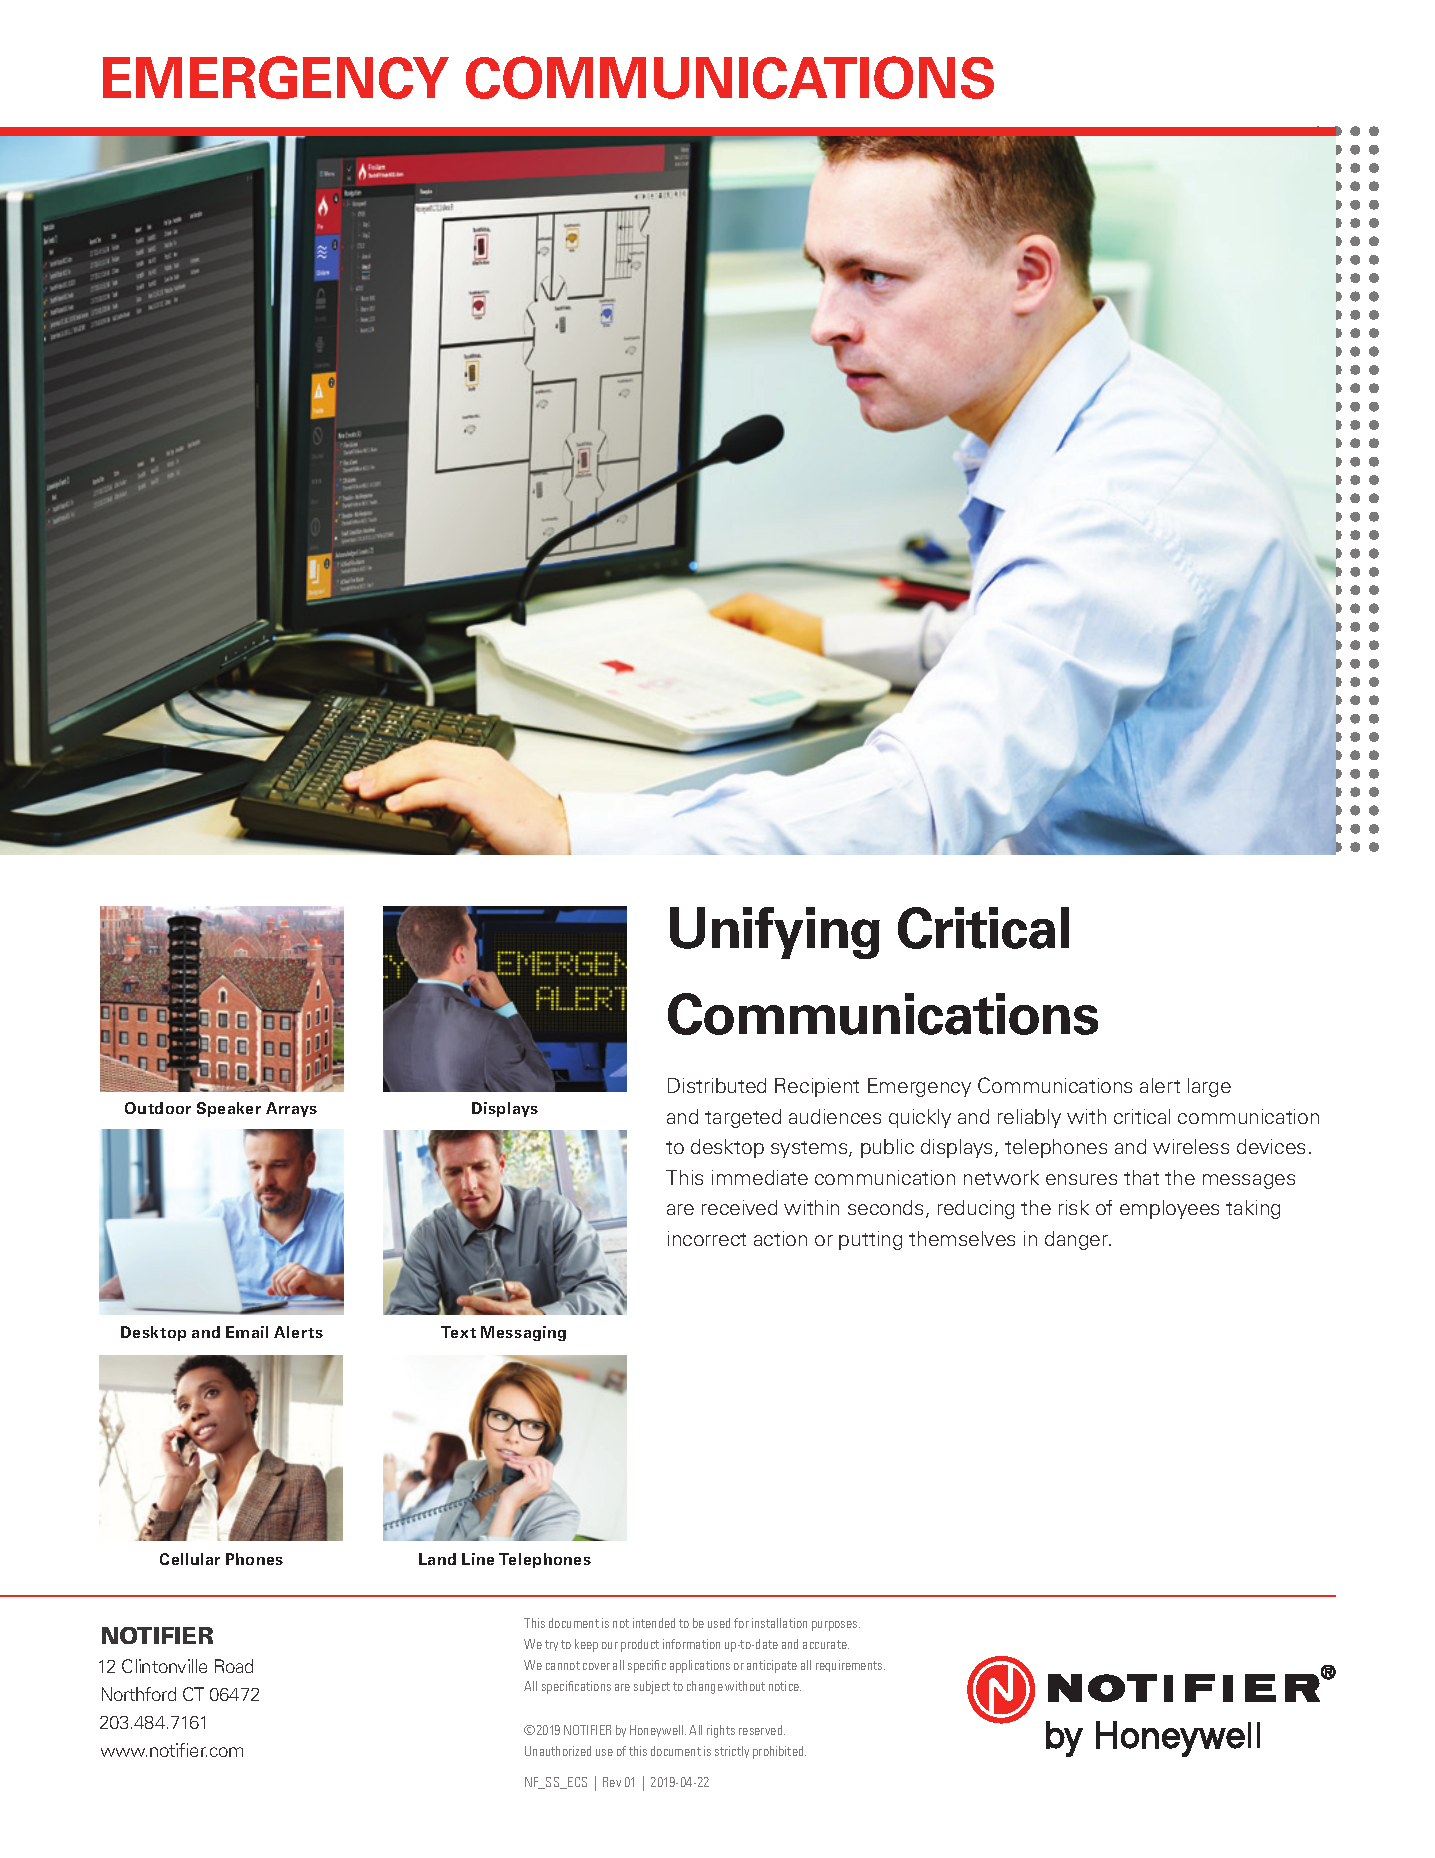 This document has height=1858, width=1435. I want to click on large, so click(1209, 1087).
